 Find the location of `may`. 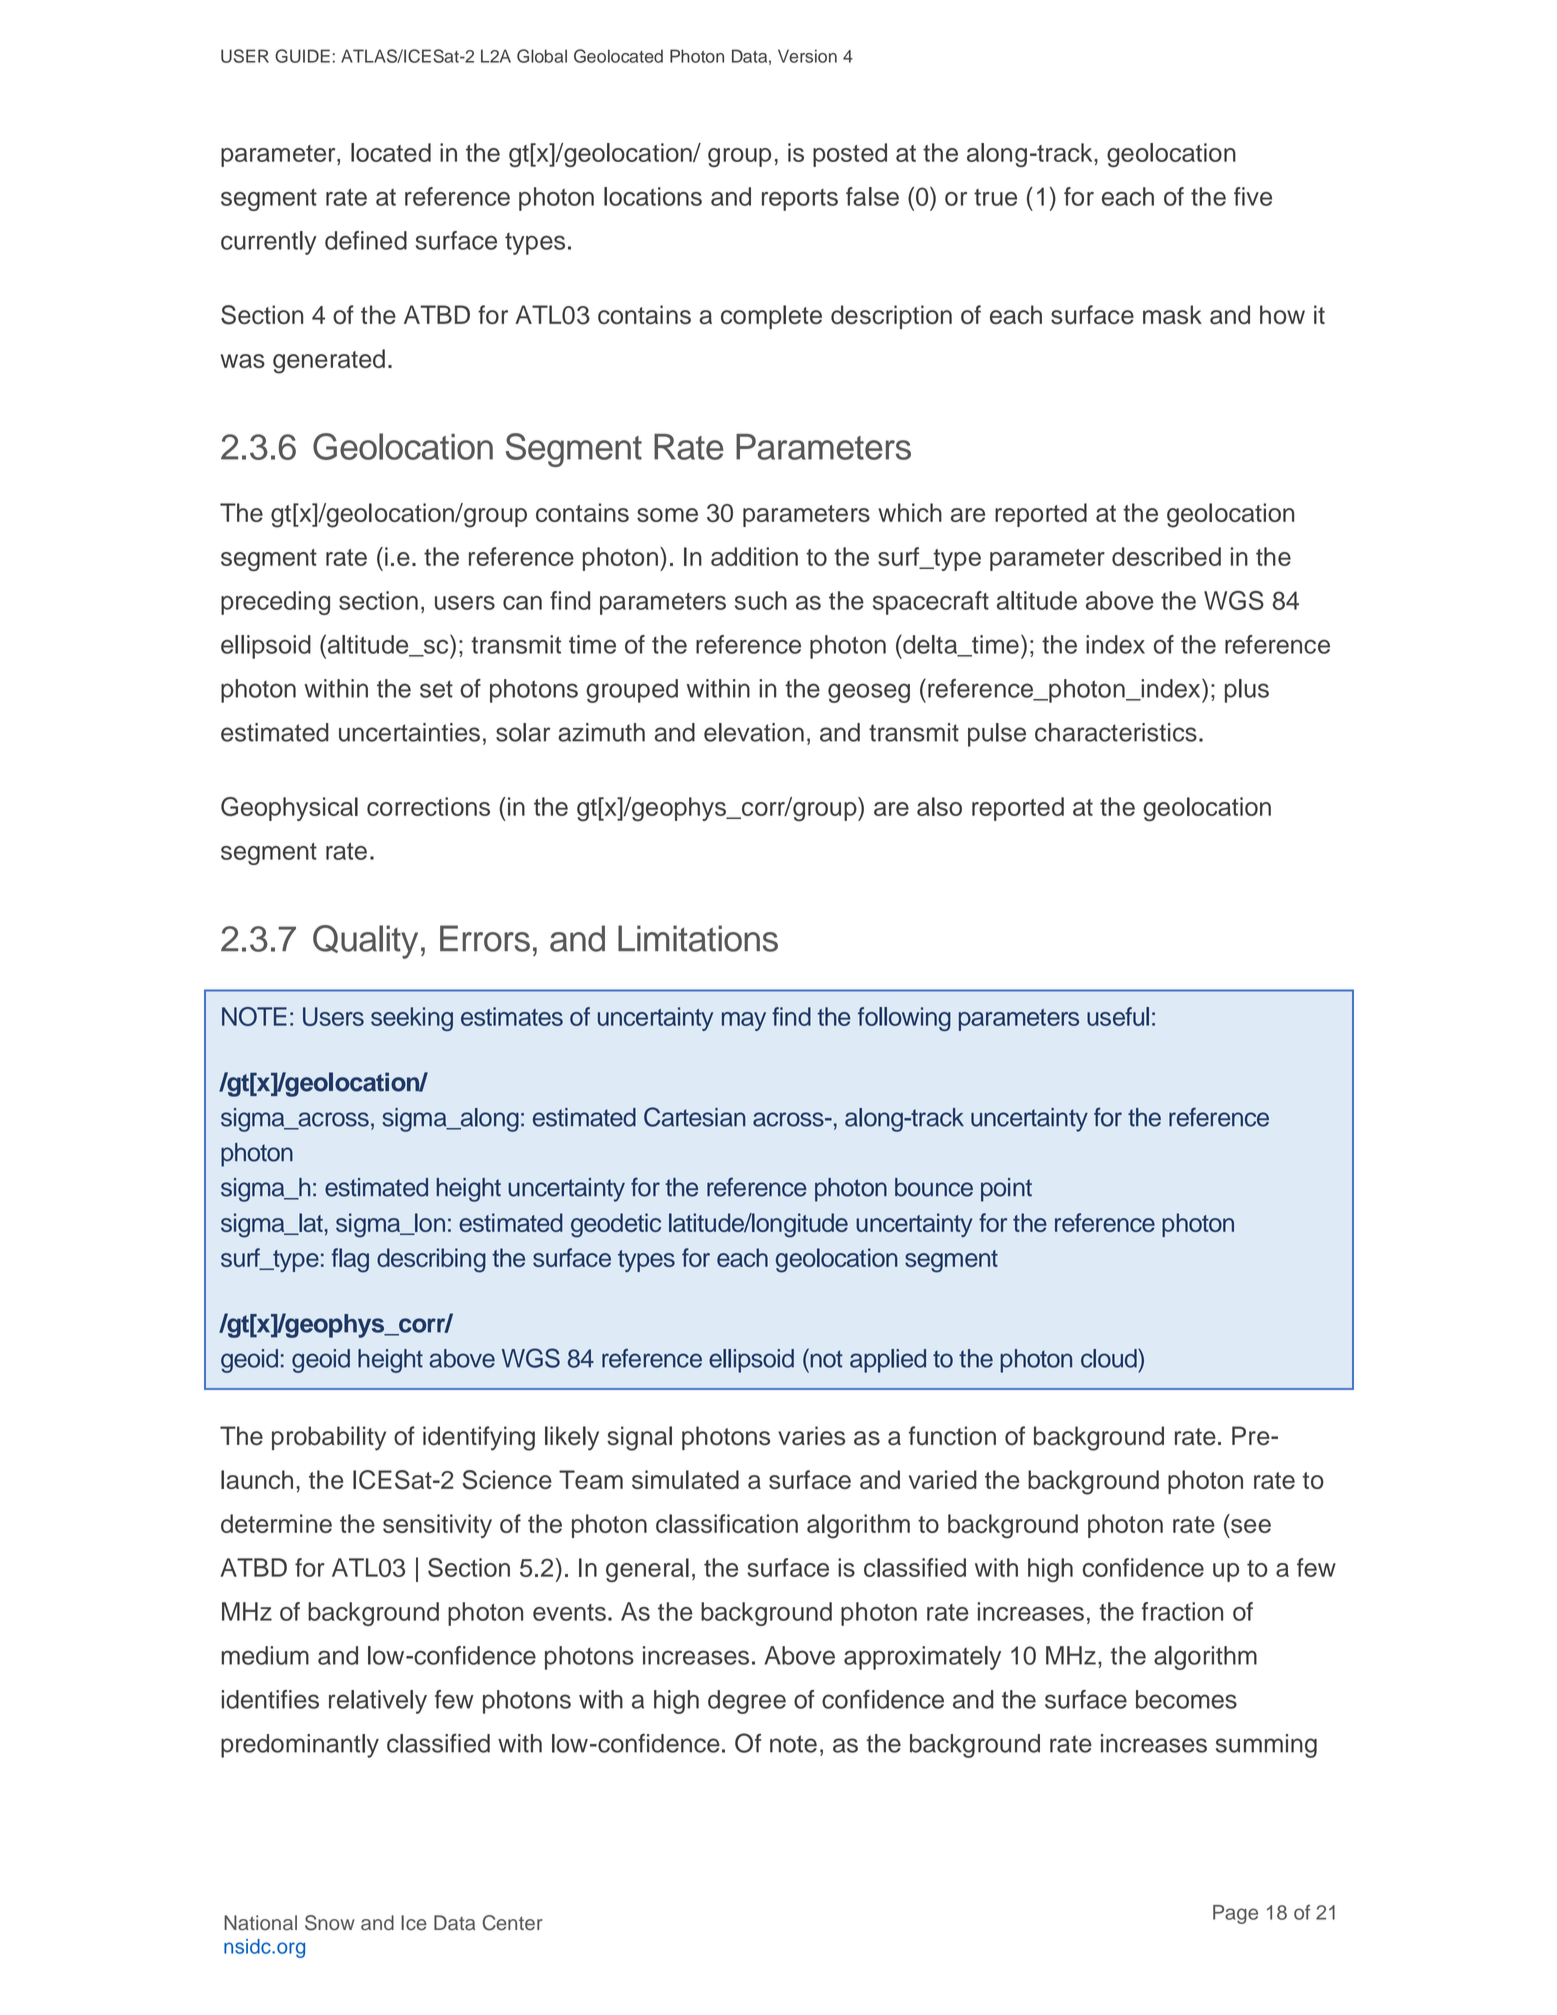

may is located at coordinates (744, 1021).
